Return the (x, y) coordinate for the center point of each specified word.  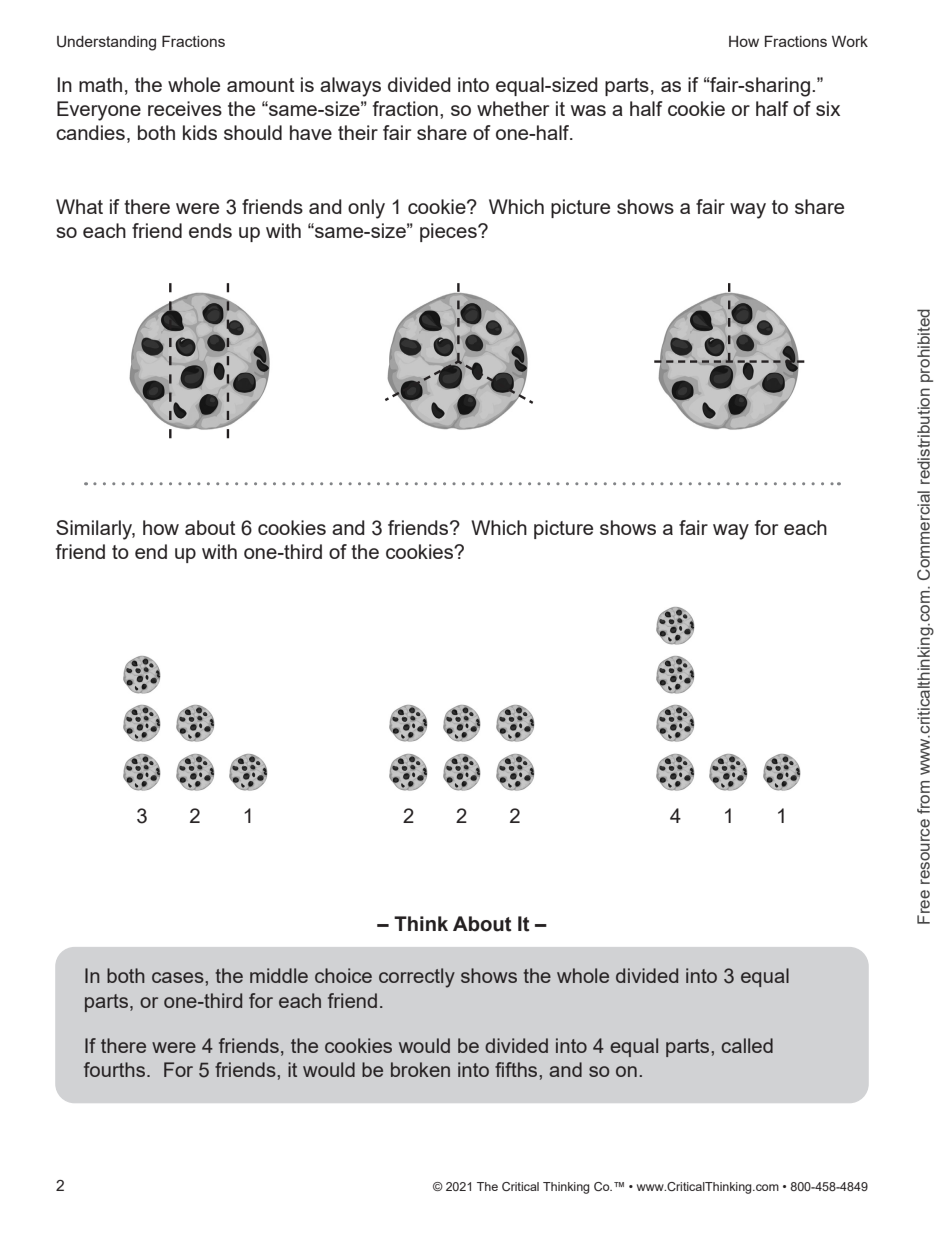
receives (185, 108)
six (828, 108)
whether (513, 108)
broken (420, 1069)
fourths (114, 1069)
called (747, 1045)
